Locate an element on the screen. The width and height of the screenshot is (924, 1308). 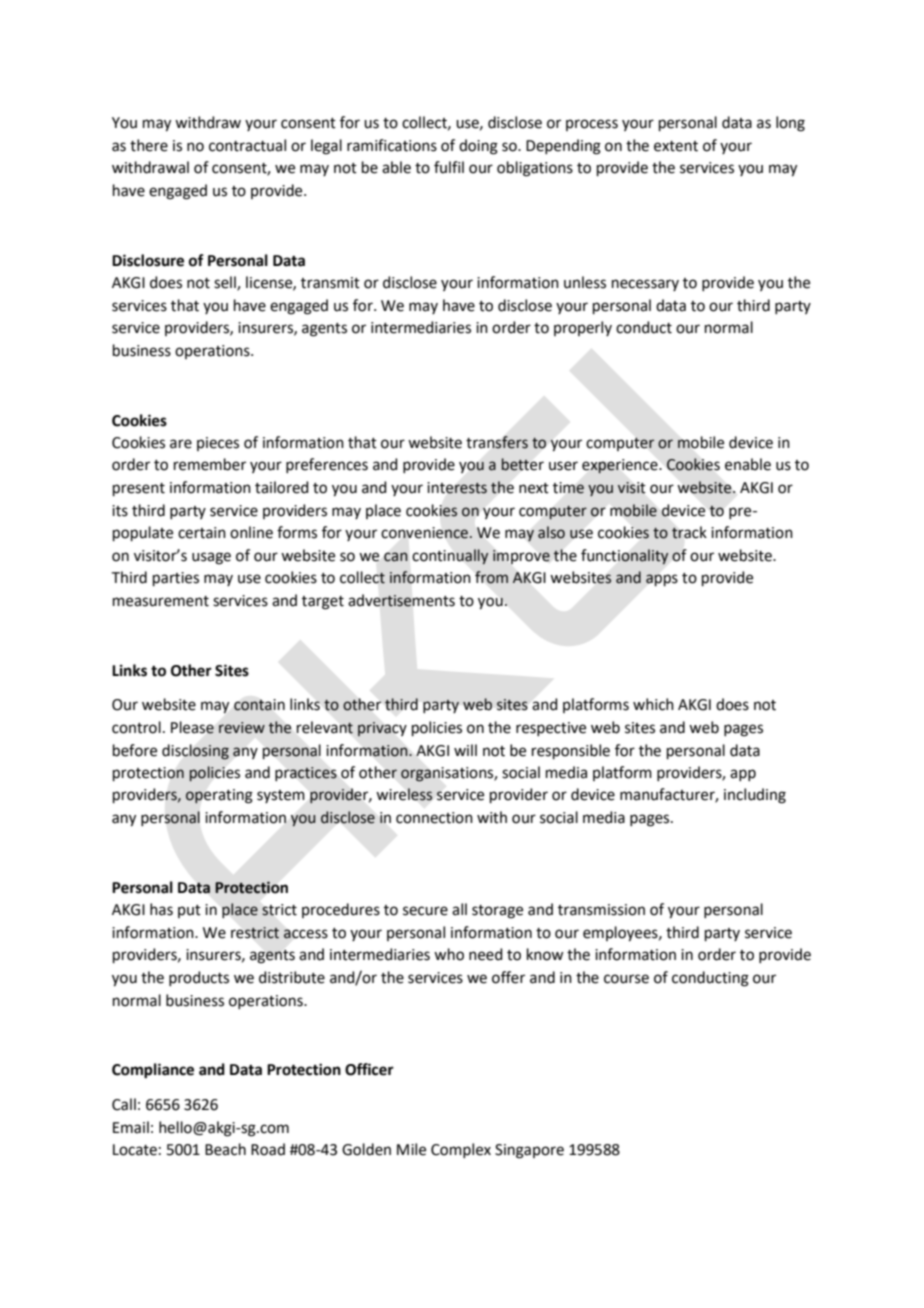
Beach is located at coordinates (225, 1149).
